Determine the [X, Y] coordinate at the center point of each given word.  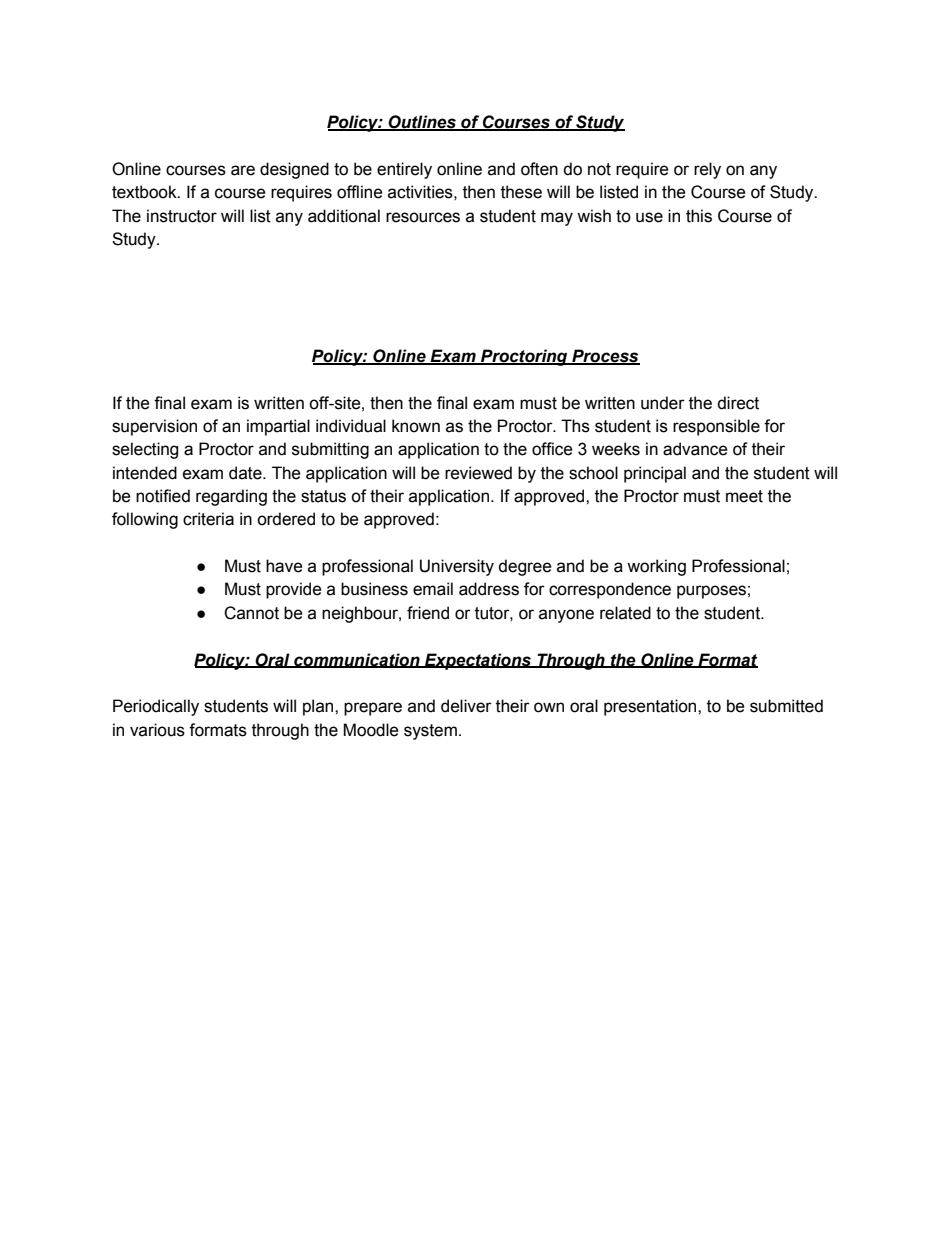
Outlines [422, 123]
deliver [466, 706]
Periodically [156, 707]
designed [294, 170]
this [699, 216]
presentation [651, 707]
